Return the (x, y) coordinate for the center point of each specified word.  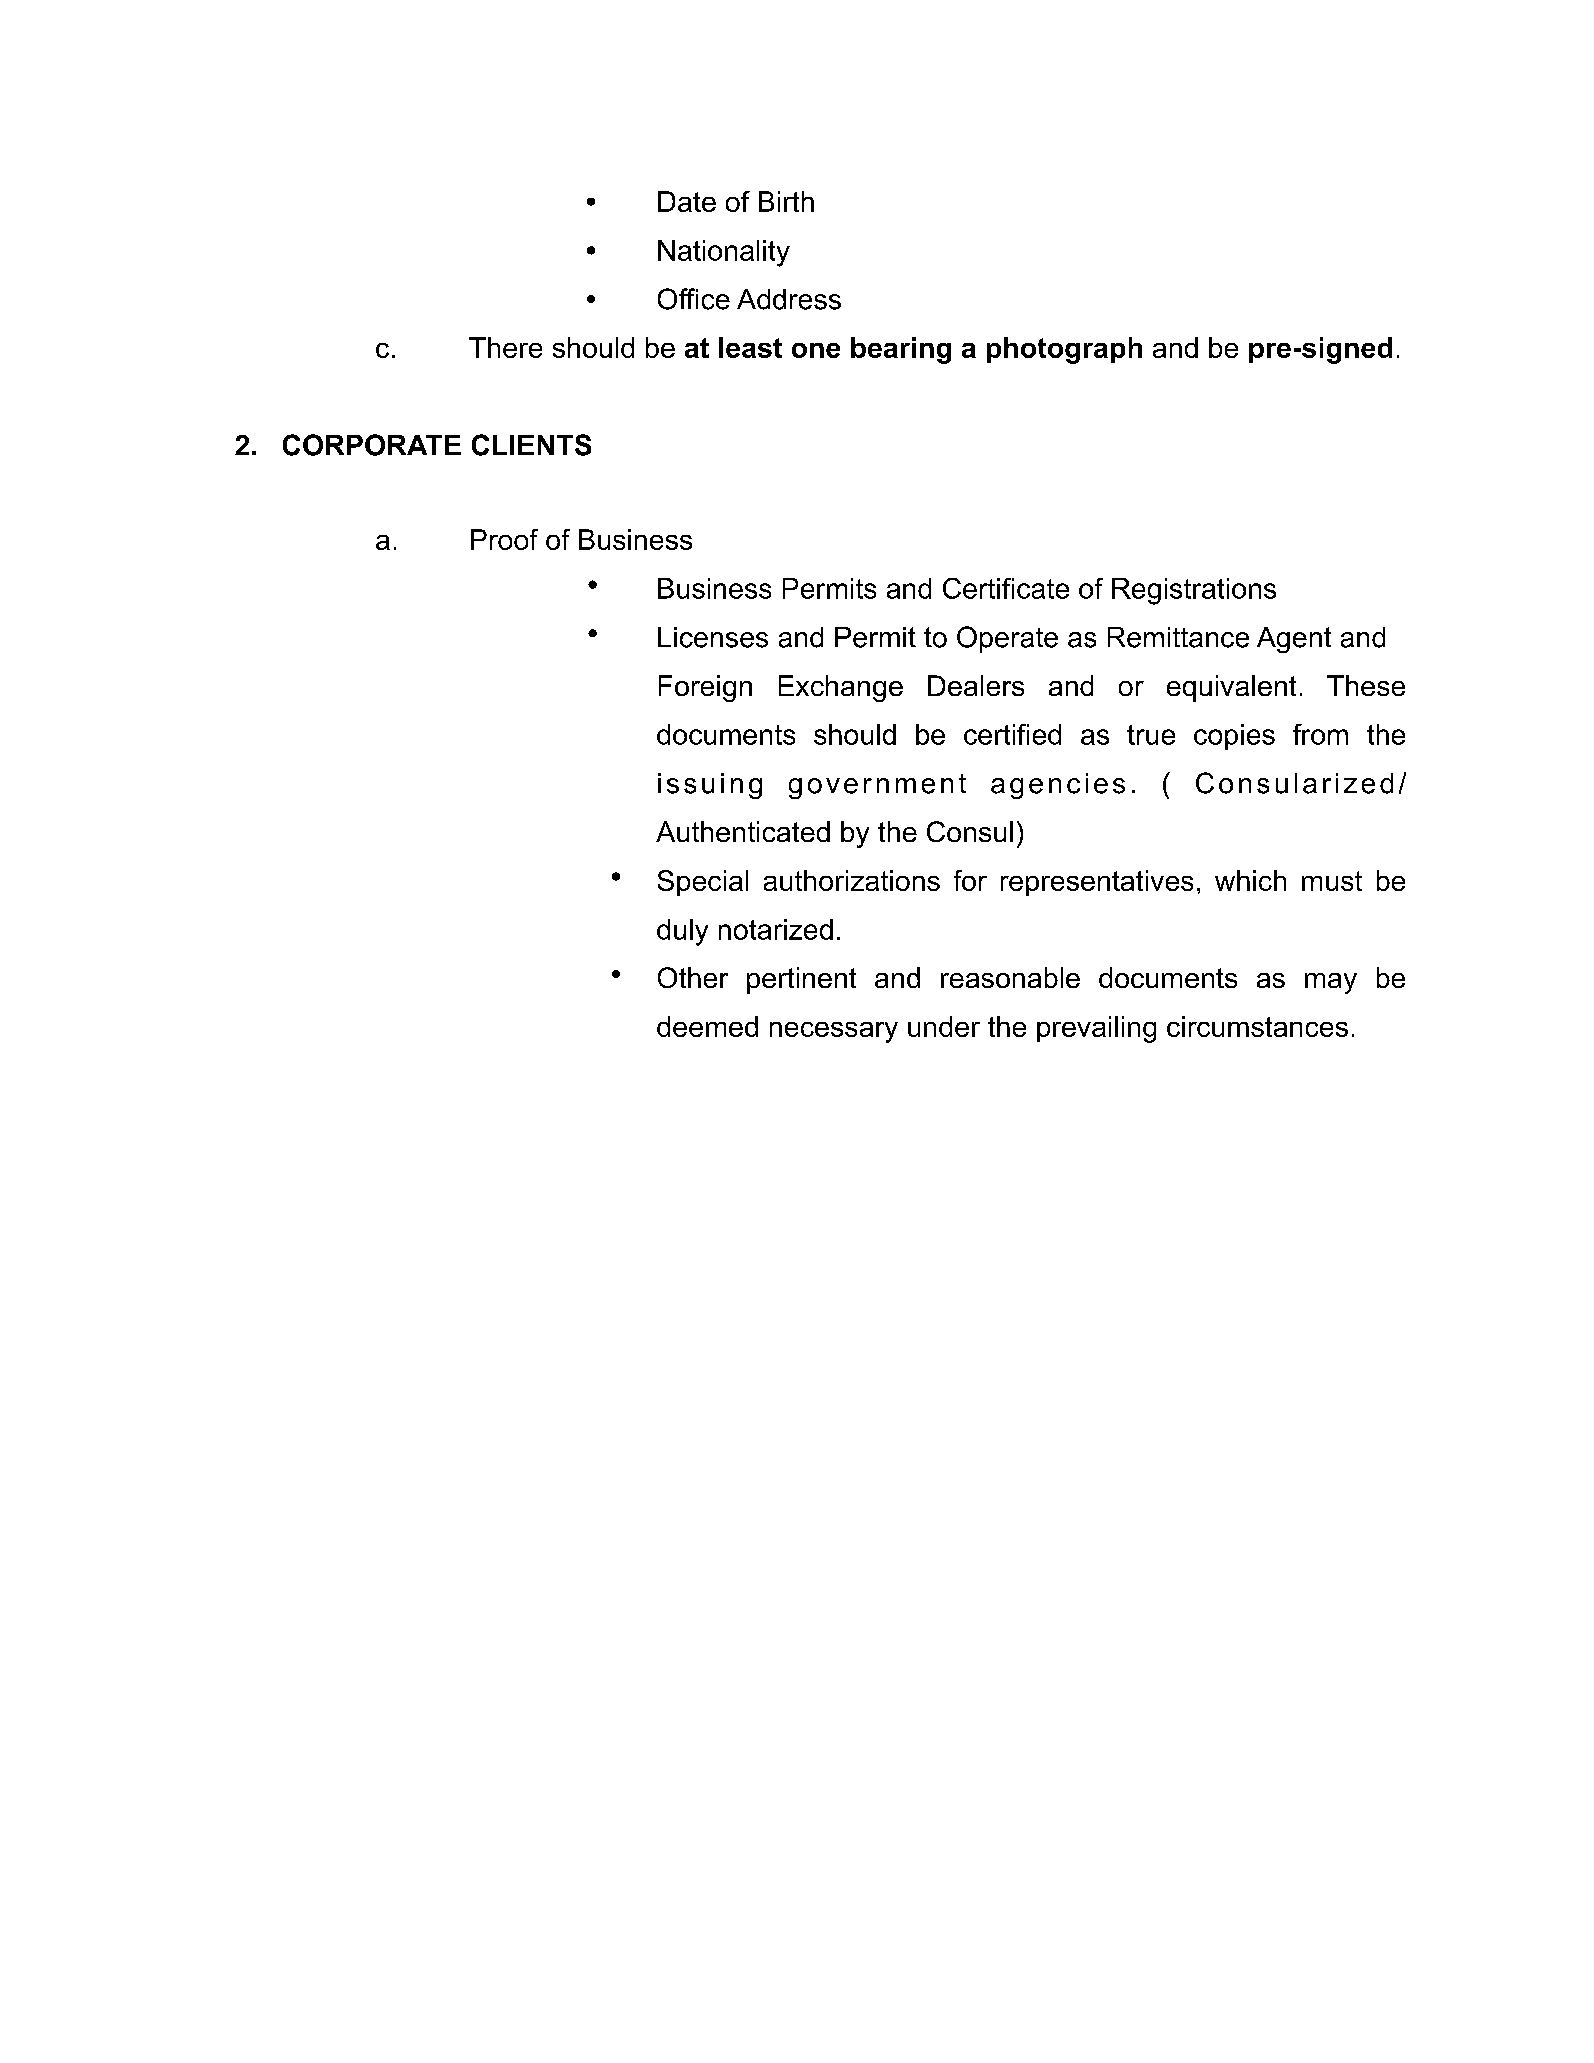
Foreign (705, 688)
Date (687, 201)
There (505, 347)
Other (693, 977)
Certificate (1006, 588)
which (1250, 880)
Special (703, 883)
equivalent (1231, 688)
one (816, 350)
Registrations (1194, 591)
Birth (786, 201)
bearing (901, 350)
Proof (504, 539)
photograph (1064, 350)
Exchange (841, 688)
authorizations (852, 880)
